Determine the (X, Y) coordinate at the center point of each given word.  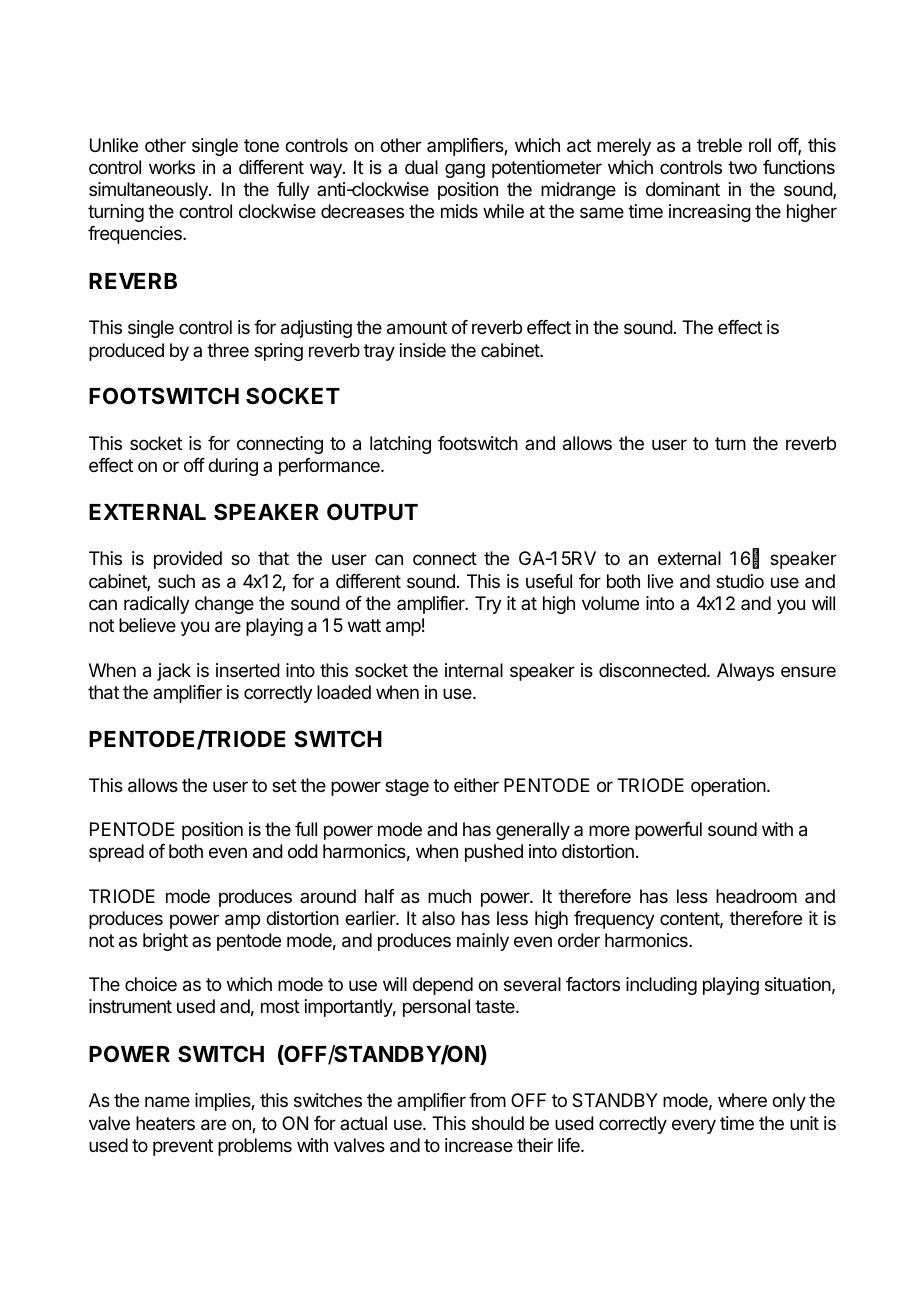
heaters (165, 1123)
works (172, 167)
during (233, 467)
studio (740, 581)
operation (728, 787)
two (742, 167)
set (284, 785)
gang (465, 170)
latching (400, 445)
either (476, 785)
